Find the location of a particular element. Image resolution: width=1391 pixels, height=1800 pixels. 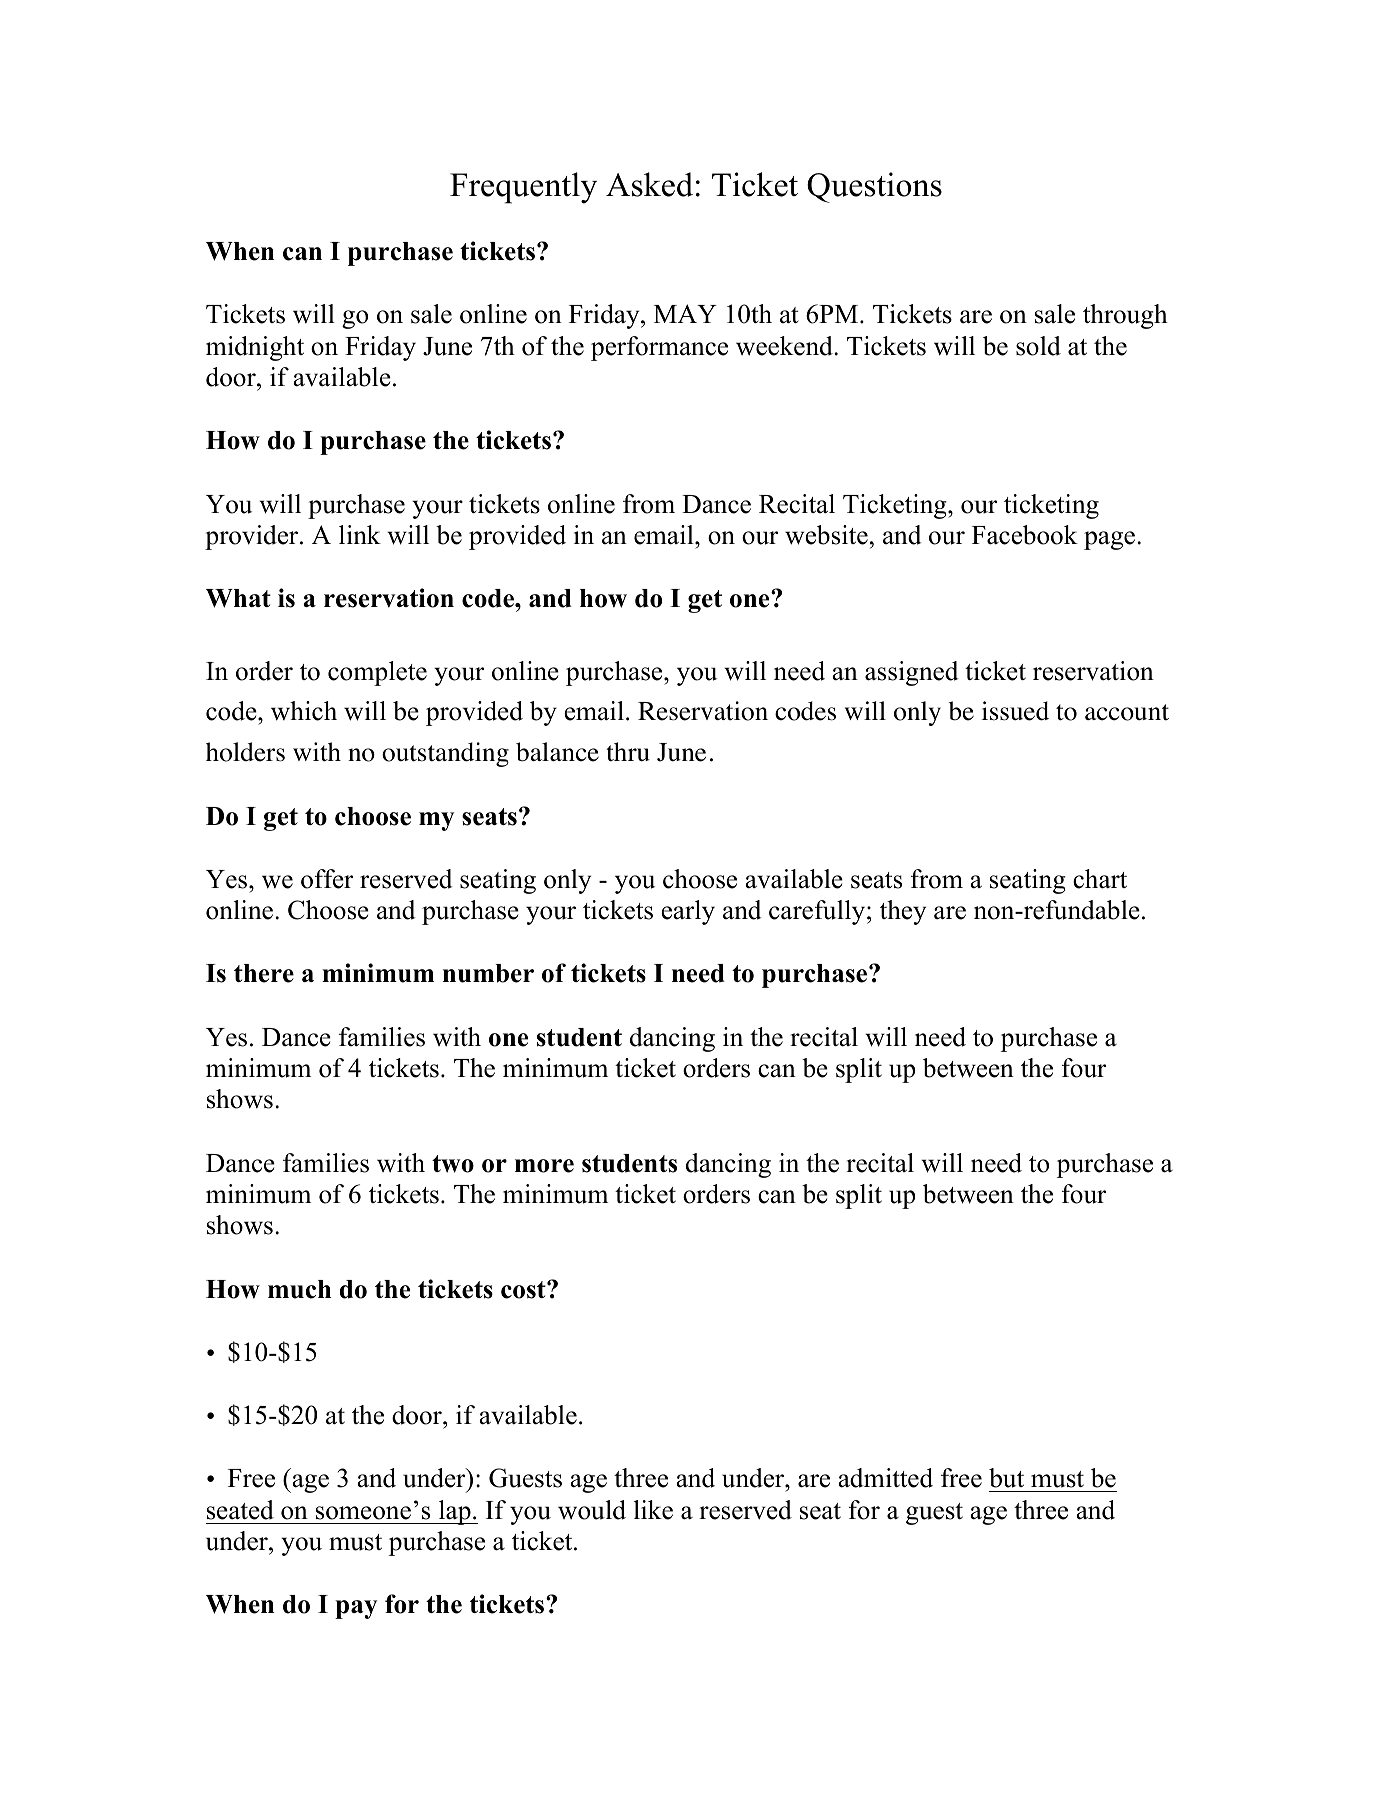

chart is located at coordinates (1100, 879).
